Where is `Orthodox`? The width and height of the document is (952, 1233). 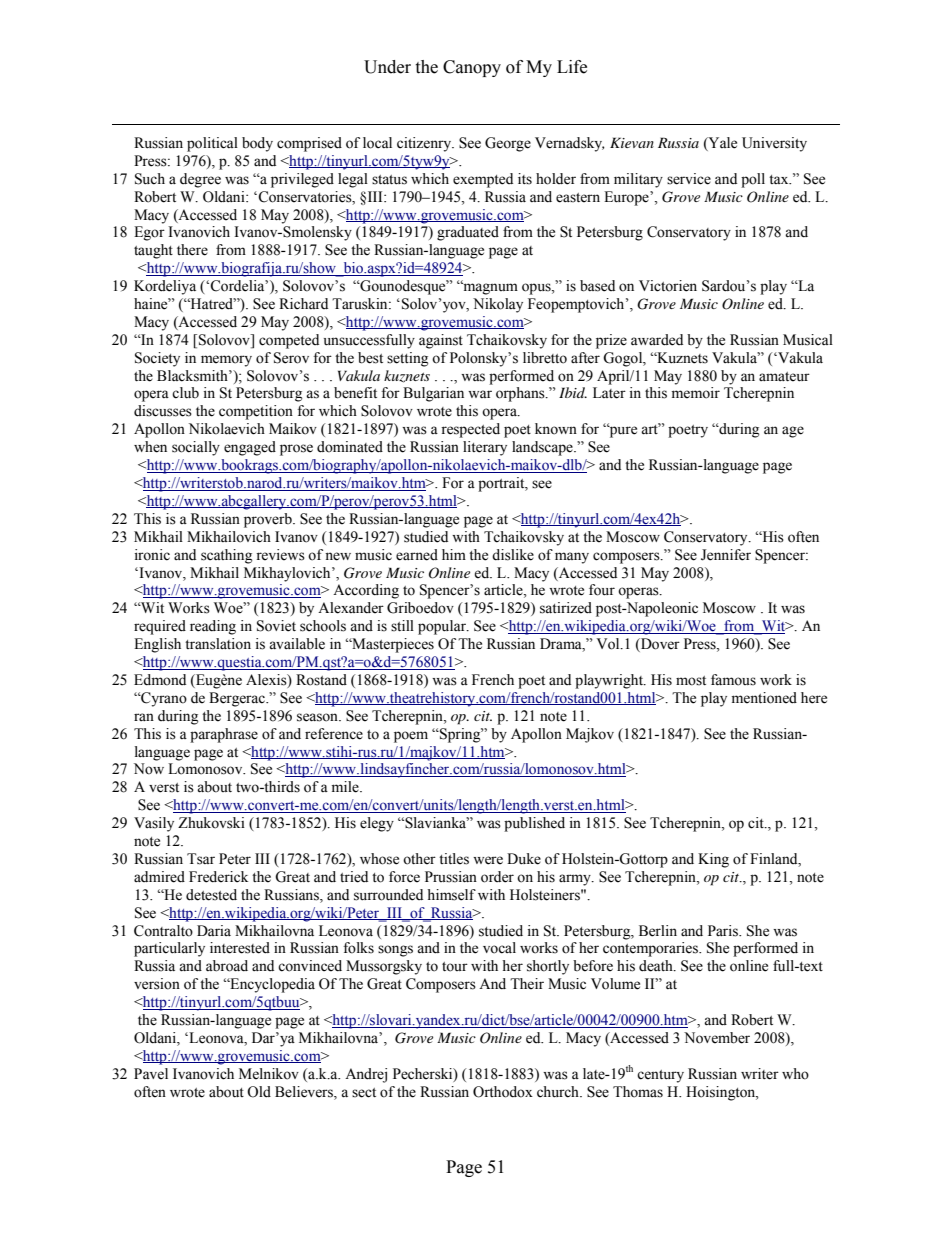 Orthodox is located at coordinates (503, 1092).
